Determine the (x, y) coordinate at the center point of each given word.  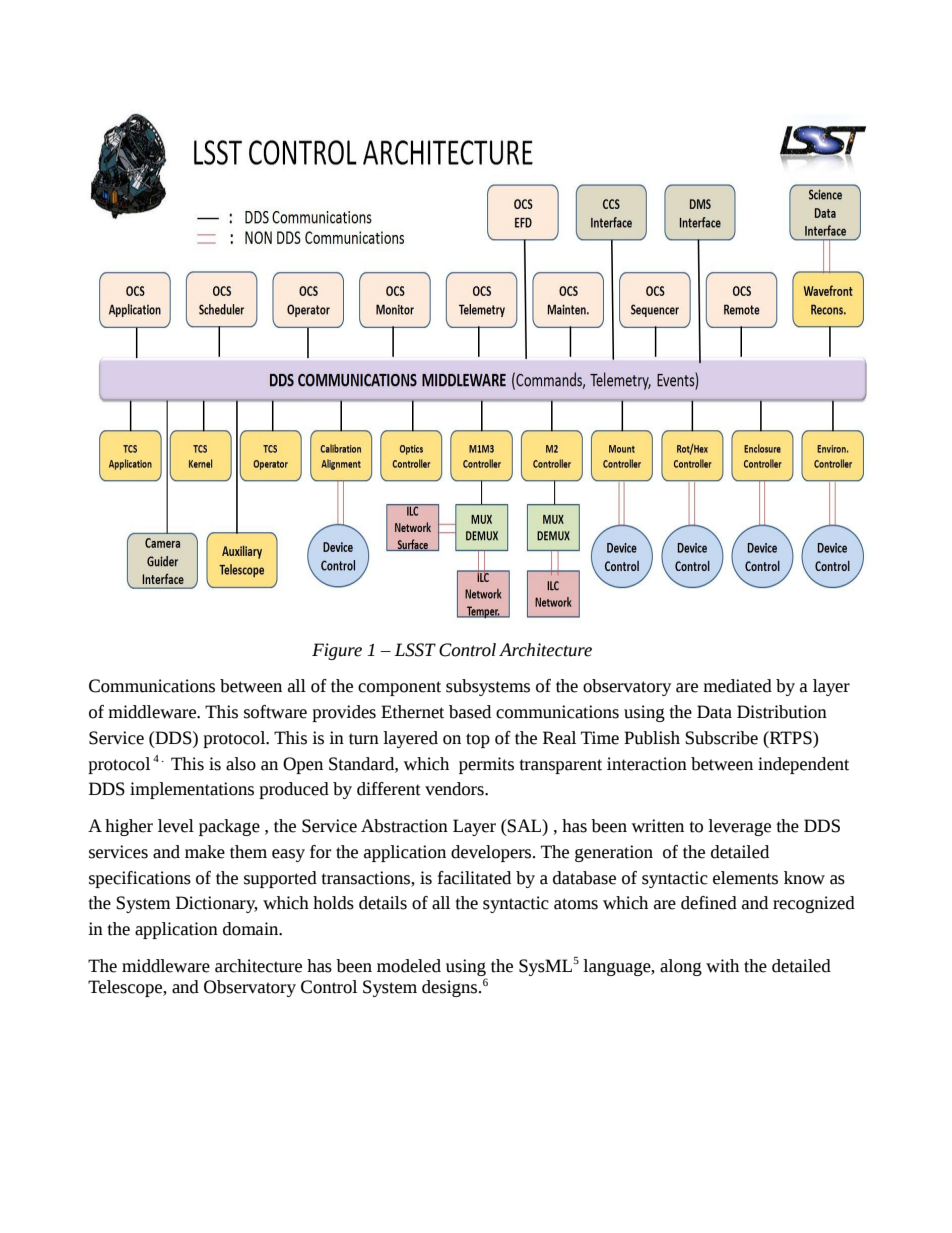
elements (745, 878)
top (478, 740)
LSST (415, 650)
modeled (409, 966)
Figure (337, 651)
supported (280, 879)
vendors (455, 789)
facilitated (474, 878)
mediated (737, 686)
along (681, 967)
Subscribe (721, 738)
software (275, 712)
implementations (192, 790)
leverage (739, 827)
